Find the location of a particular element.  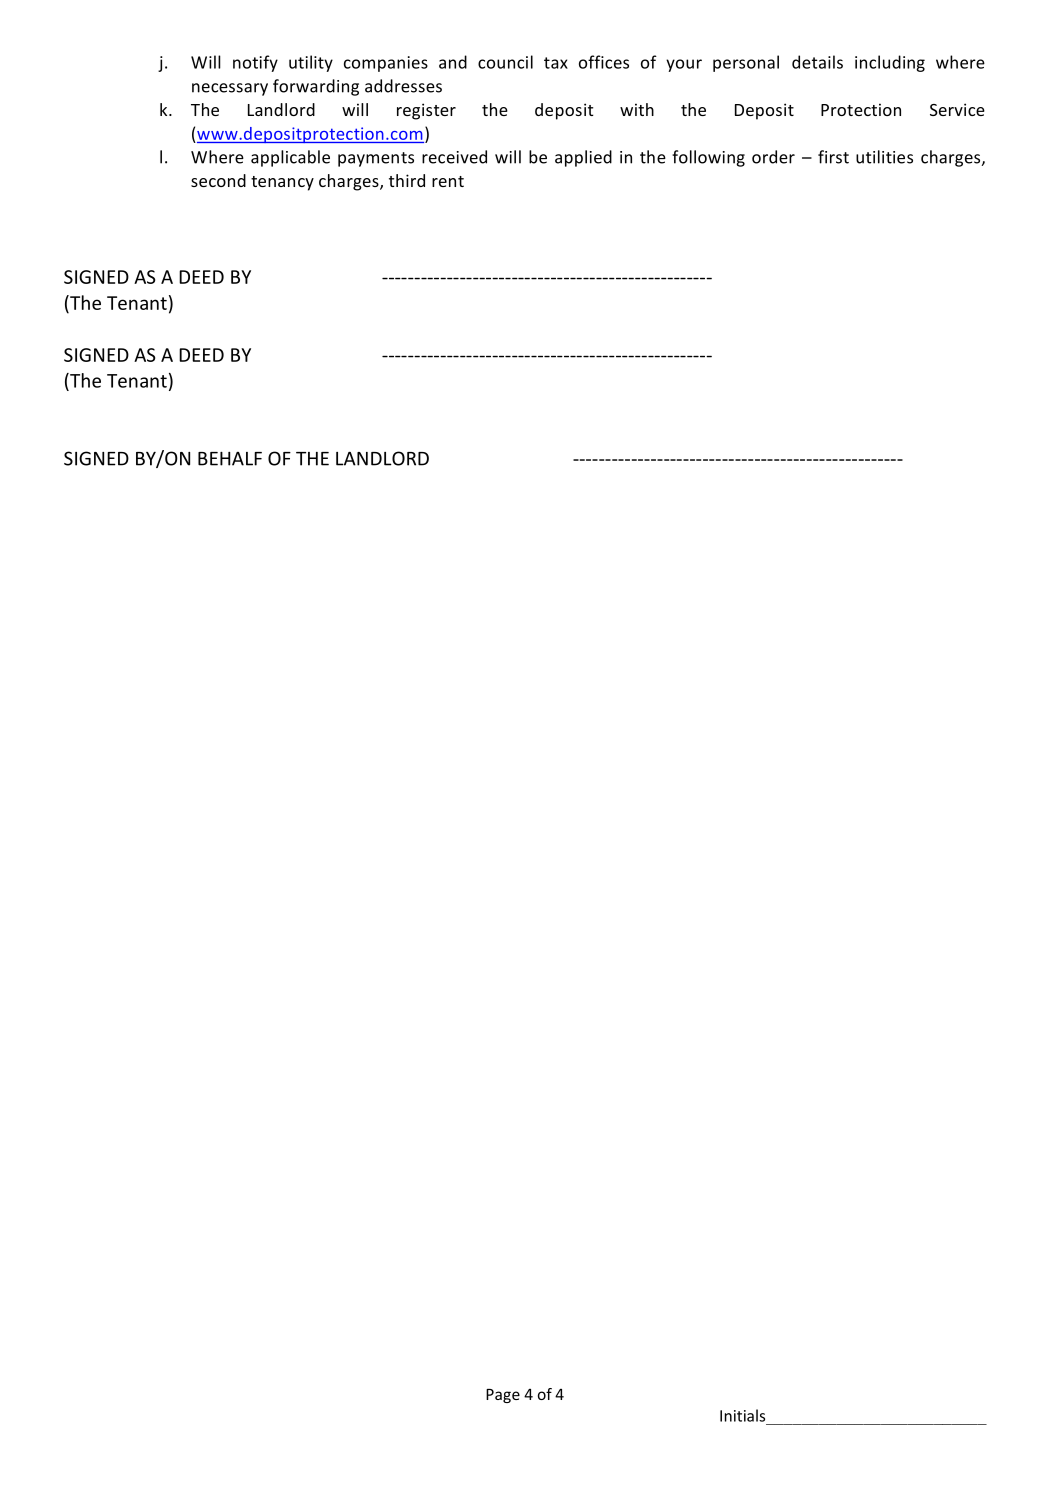

first is located at coordinates (833, 157).
